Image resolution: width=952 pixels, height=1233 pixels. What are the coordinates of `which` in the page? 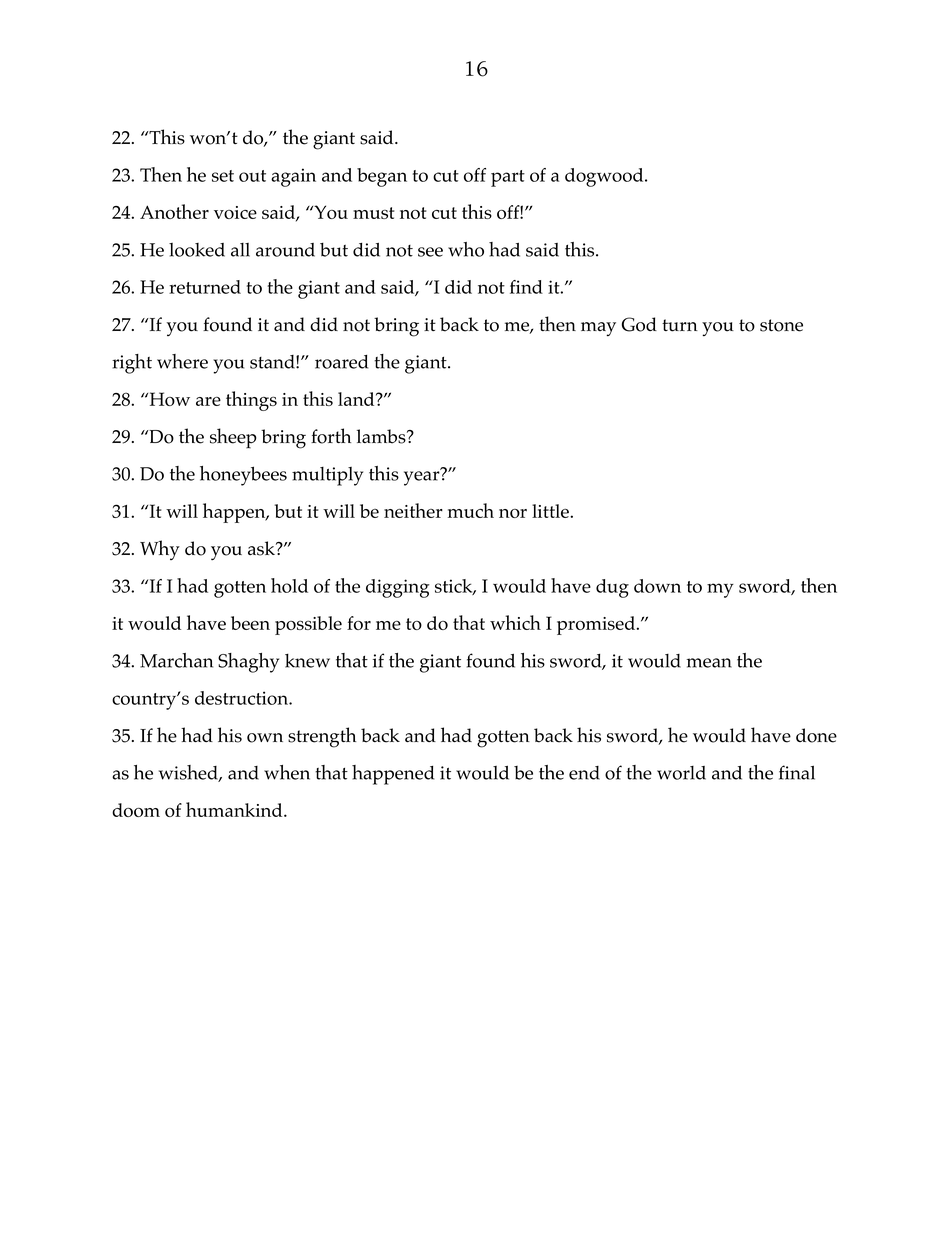 It's located at (515, 622).
